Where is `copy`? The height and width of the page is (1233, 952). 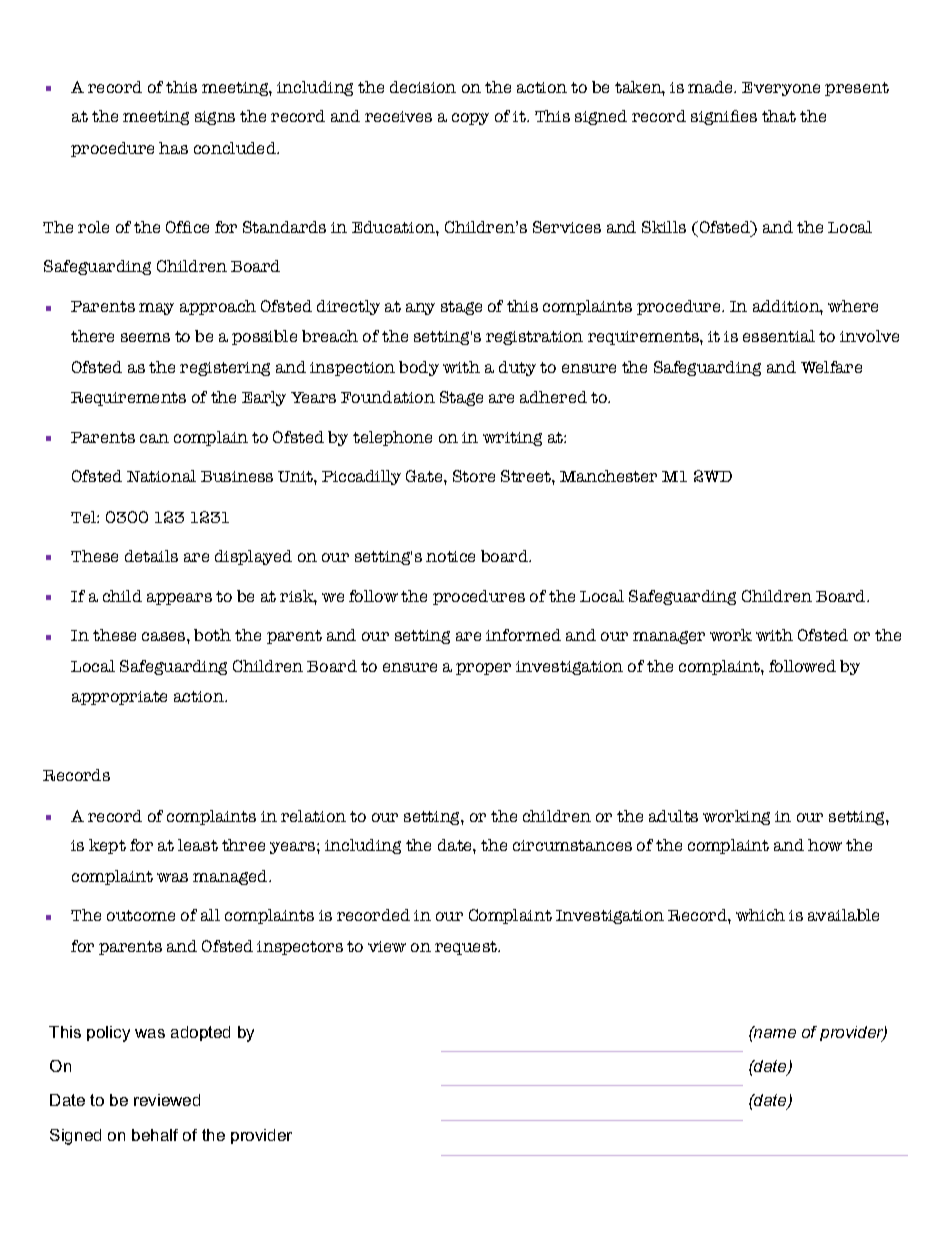
copy is located at coordinates (470, 119).
